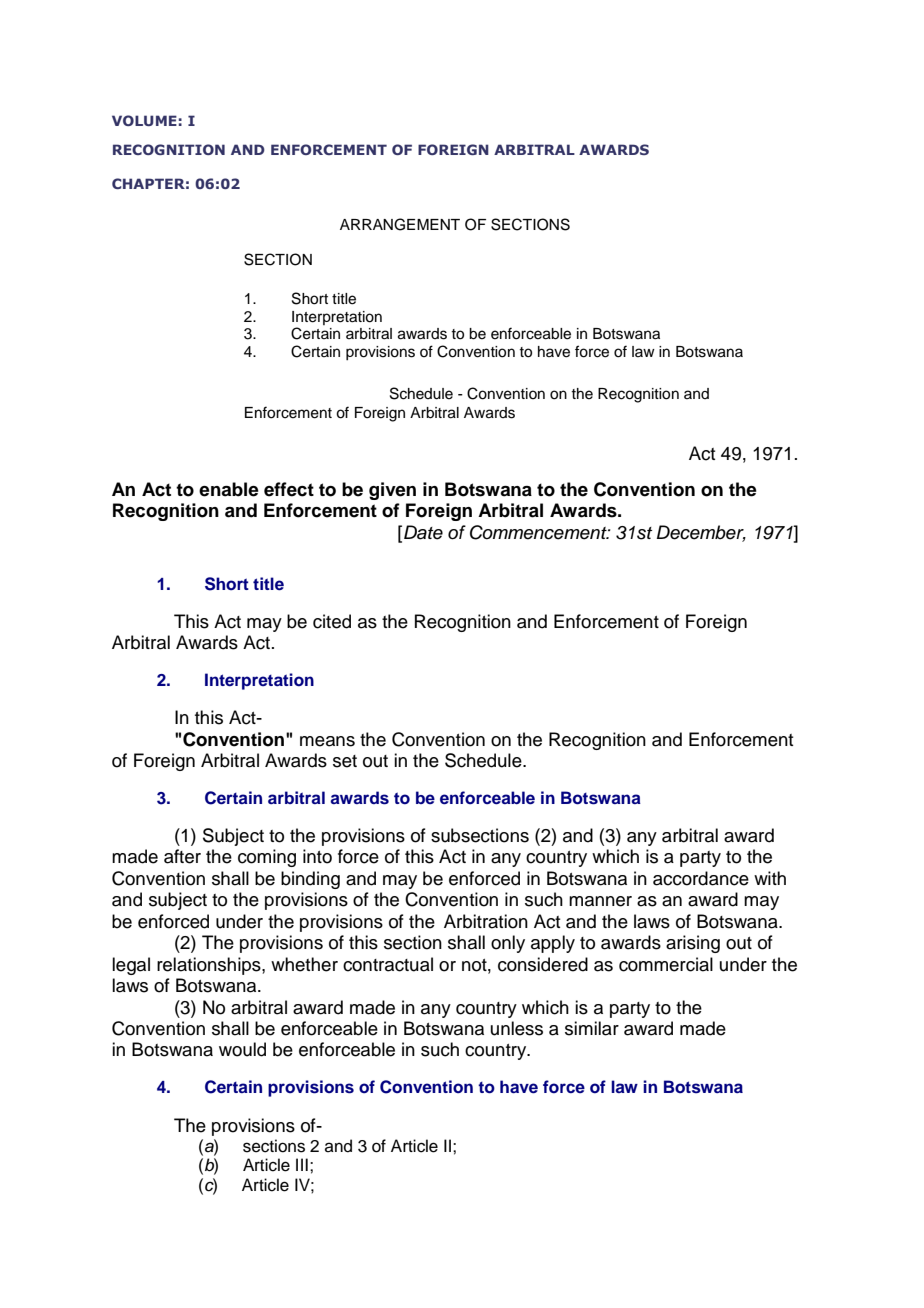 Image resolution: width=924 pixels, height=1308 pixels. Describe the element at coordinates (701, 533) in the screenshot. I see `December` at that location.
